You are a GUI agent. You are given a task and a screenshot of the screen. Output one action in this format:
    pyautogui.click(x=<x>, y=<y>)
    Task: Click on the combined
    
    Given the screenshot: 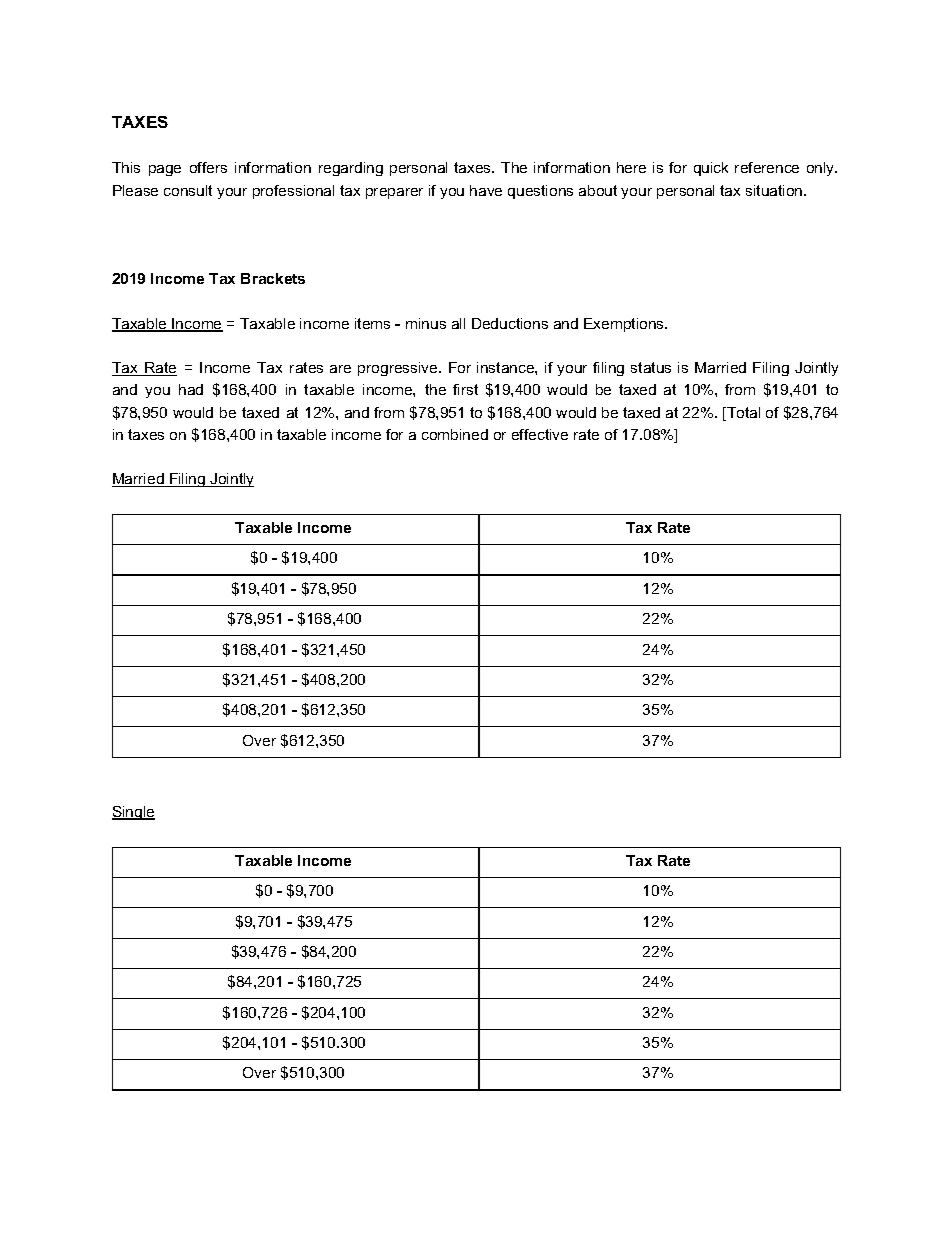 What is the action you would take?
    pyautogui.click(x=455, y=434)
